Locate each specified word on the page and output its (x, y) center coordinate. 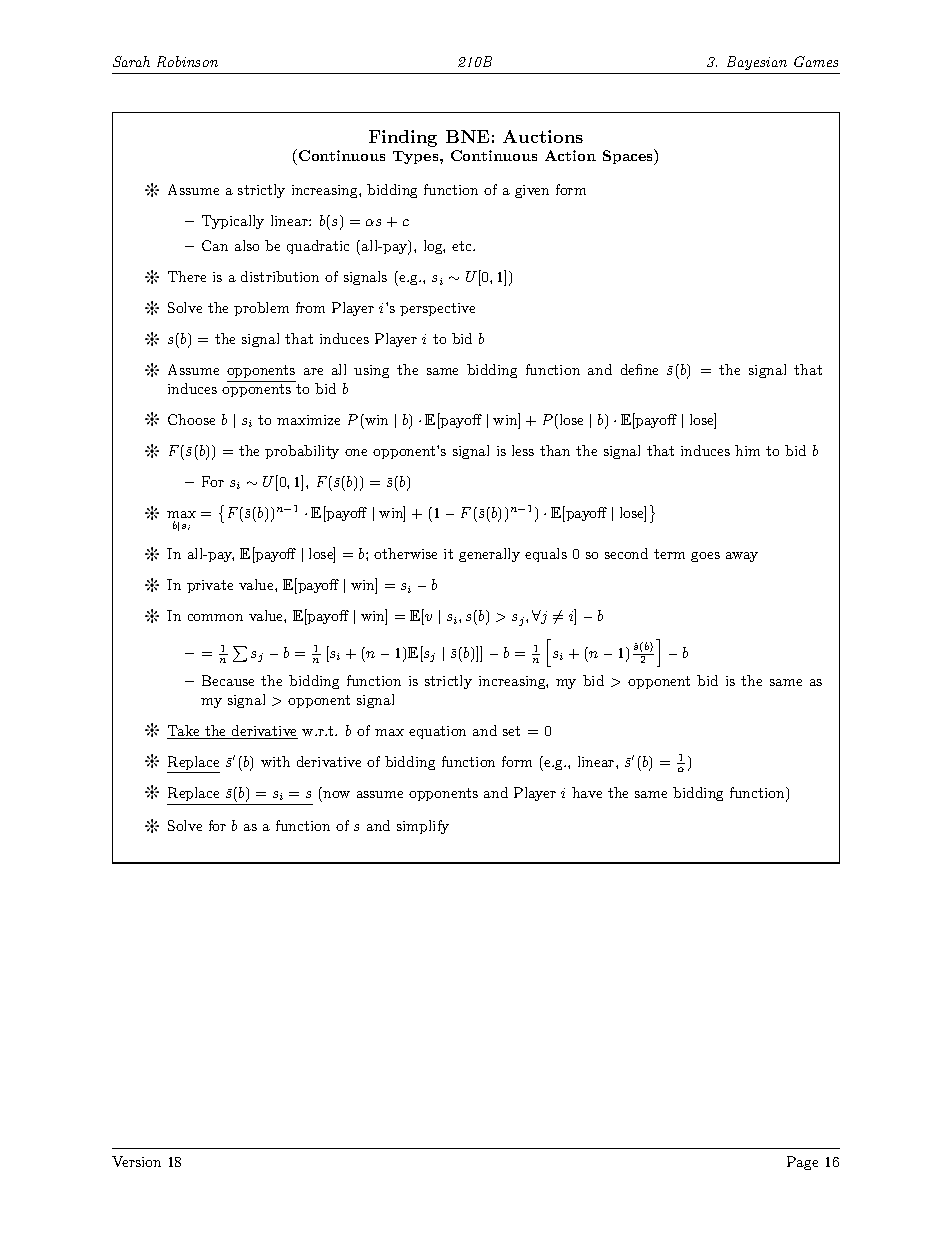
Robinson (187, 61)
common (215, 617)
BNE (467, 136)
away (742, 557)
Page (802, 1163)
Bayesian (757, 63)
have (587, 792)
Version (136, 1161)
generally (489, 555)
